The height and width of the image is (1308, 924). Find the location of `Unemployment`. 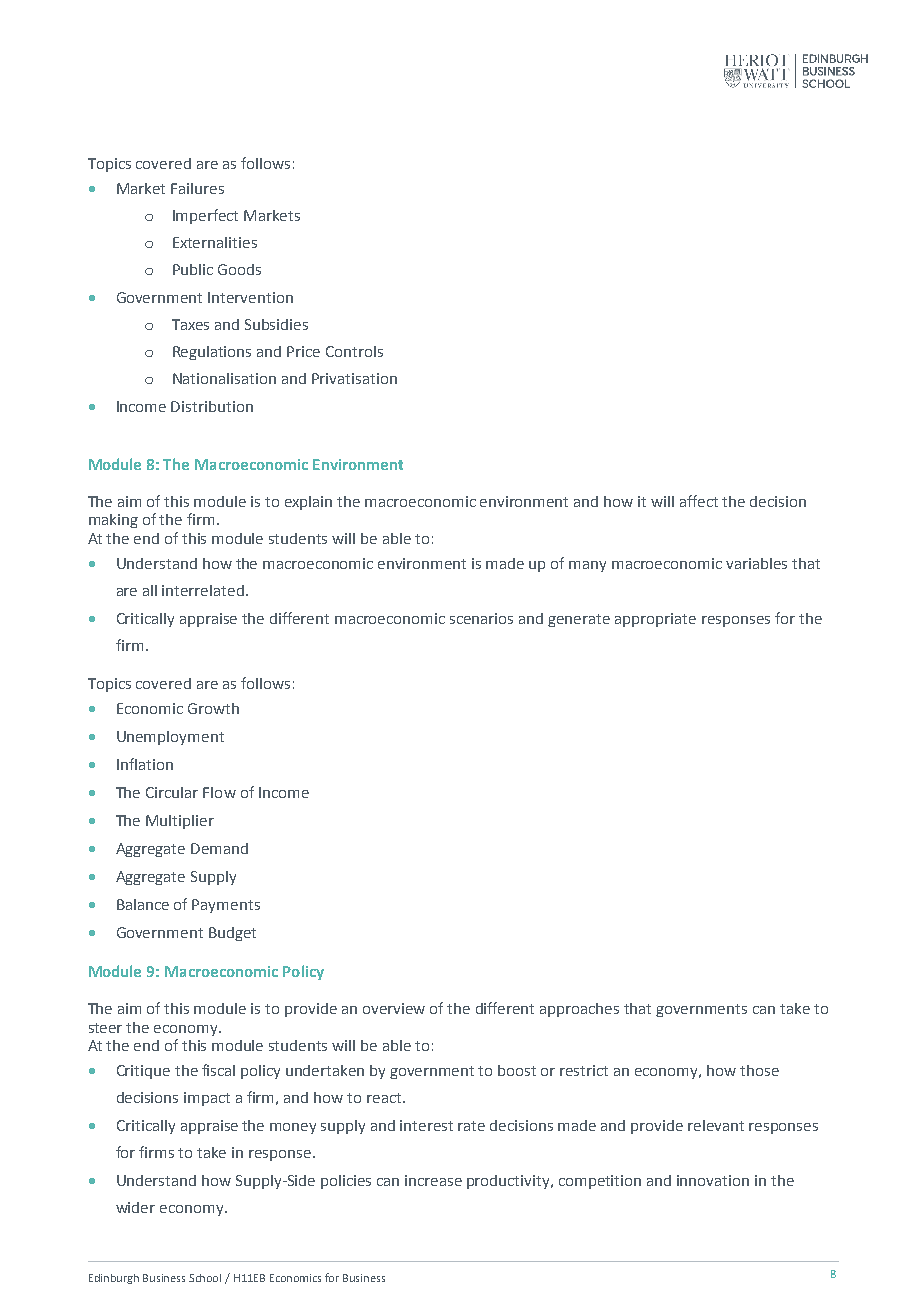

Unemployment is located at coordinates (170, 738).
